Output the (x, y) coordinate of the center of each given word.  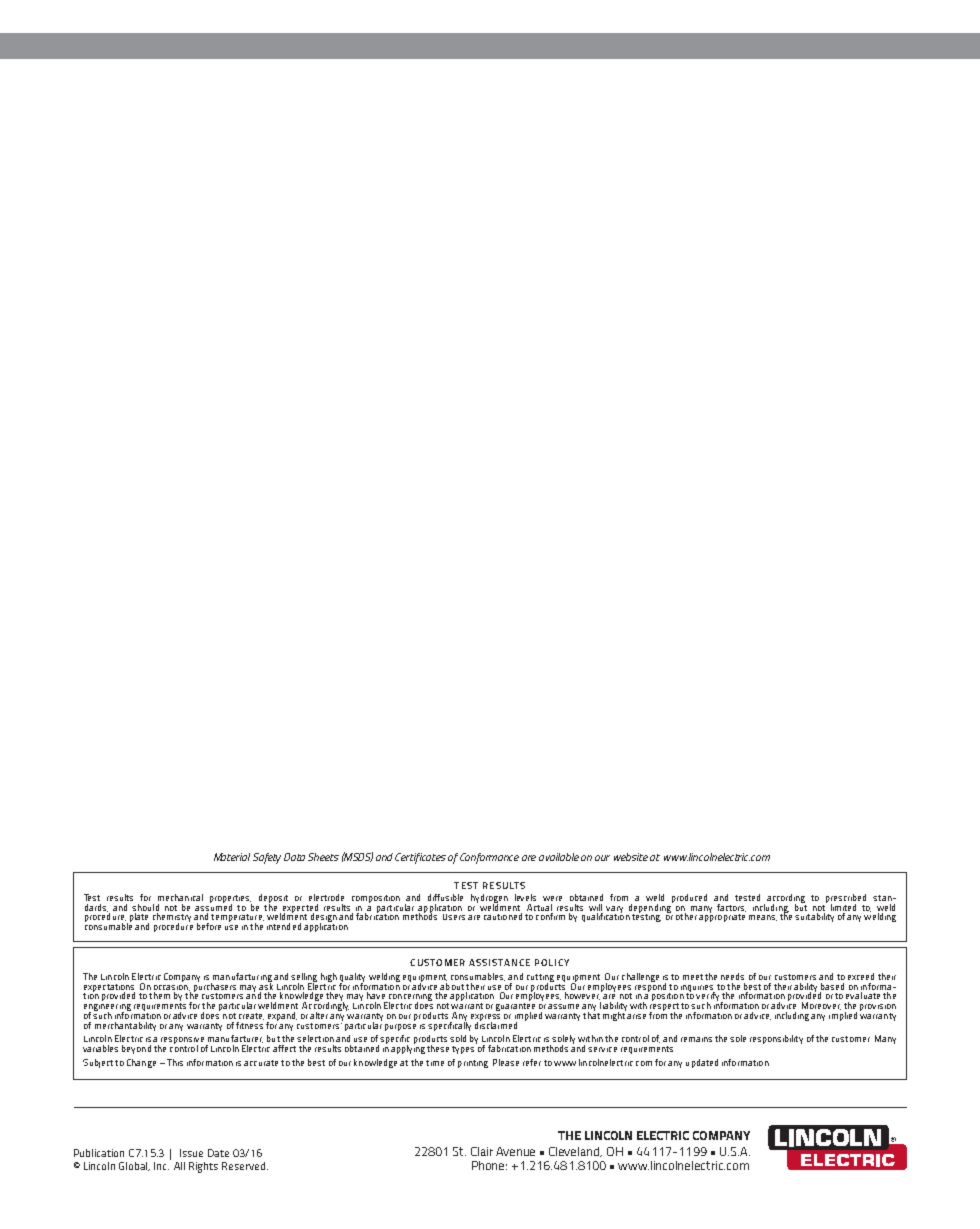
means (763, 918)
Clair (482, 1151)
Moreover (821, 1006)
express (485, 1018)
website (631, 857)
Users (454, 917)
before (209, 926)
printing (473, 1064)
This (175, 1062)
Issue (191, 1153)
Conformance (489, 858)
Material (232, 857)
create (251, 1016)
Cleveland (575, 1152)
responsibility (776, 1039)
